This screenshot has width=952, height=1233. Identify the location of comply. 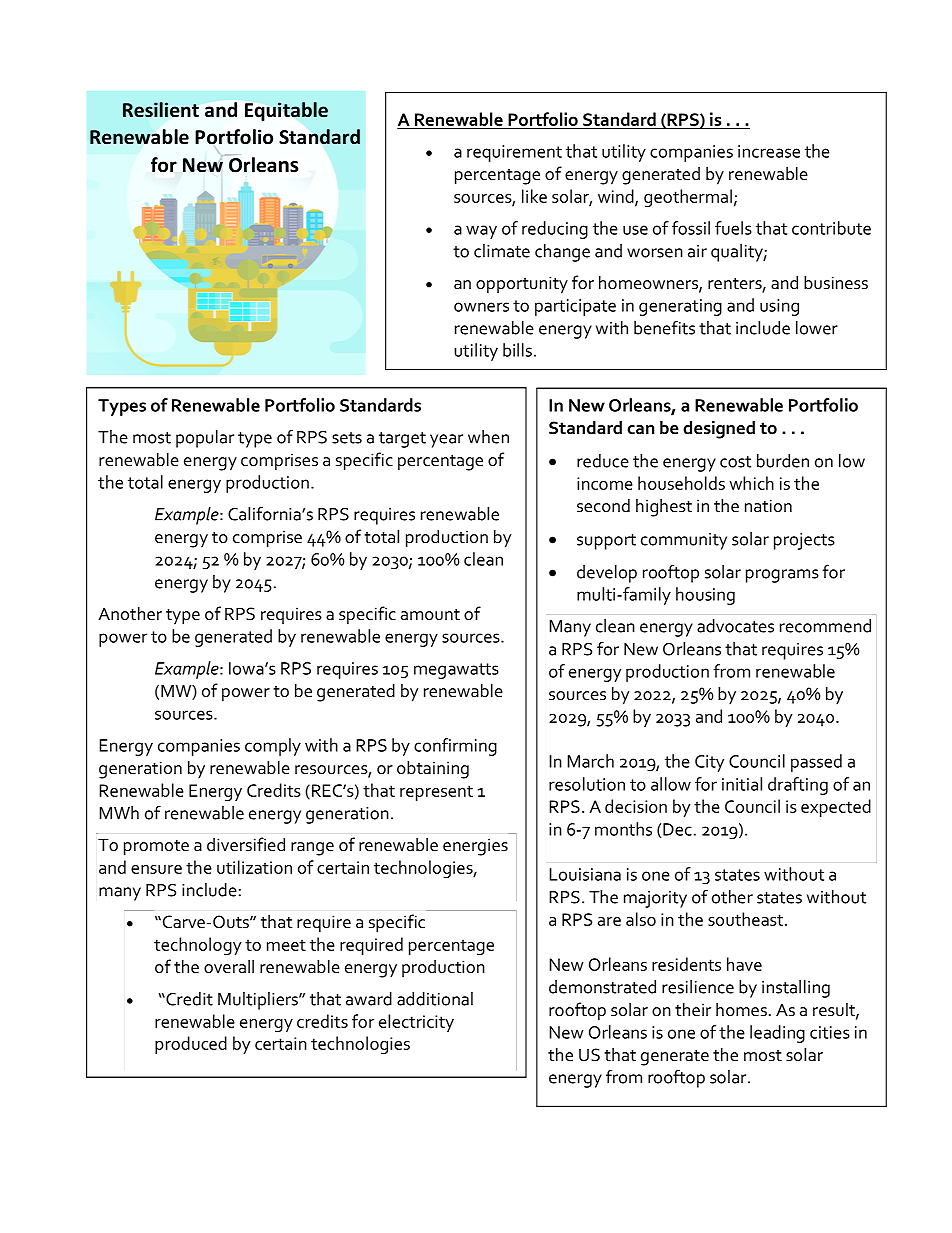
(273, 747).
